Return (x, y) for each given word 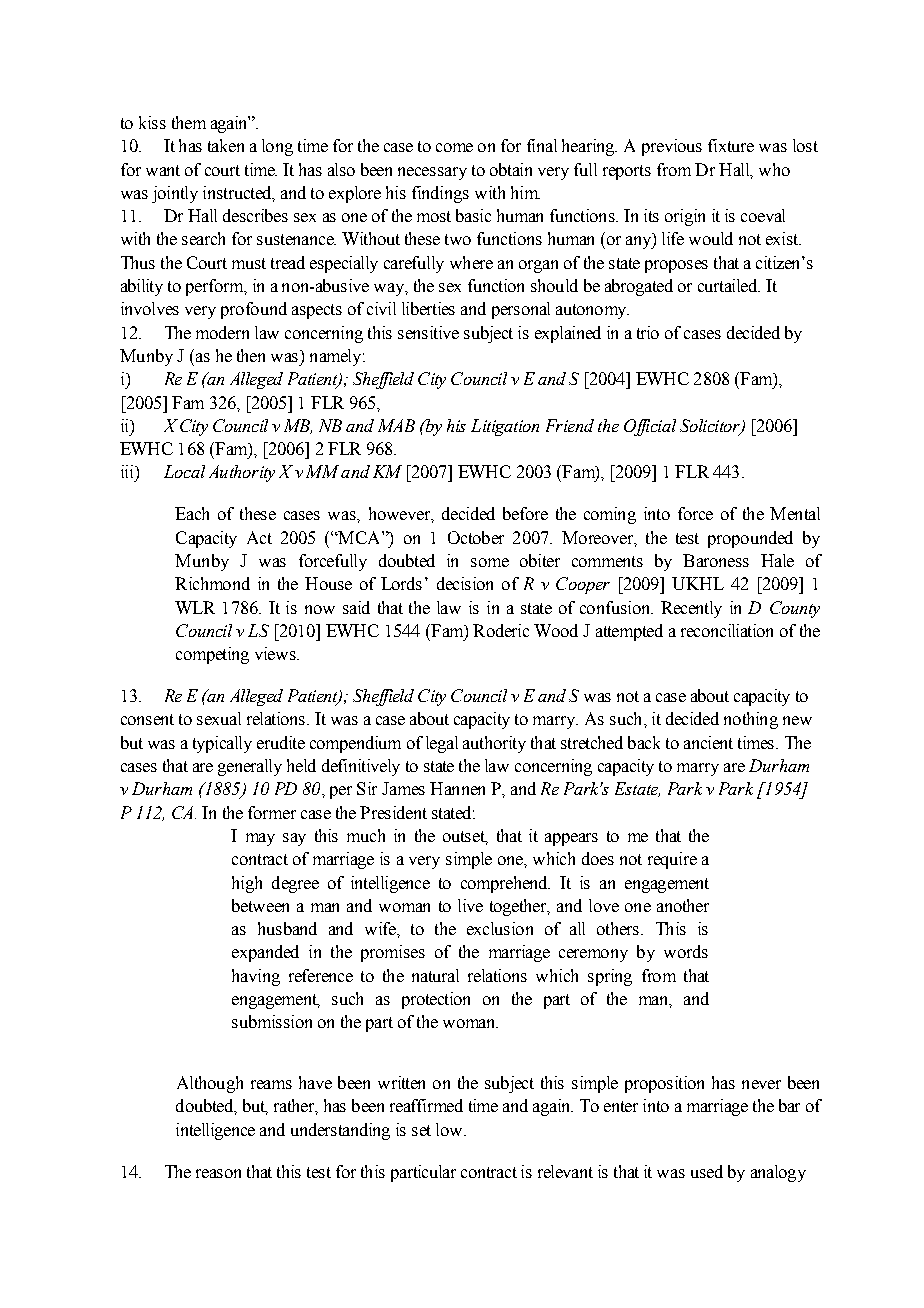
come (454, 147)
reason (218, 1173)
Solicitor (711, 427)
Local (184, 471)
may (260, 839)
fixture (731, 145)
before (525, 513)
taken (226, 145)
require (672, 860)
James (403, 788)
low (450, 1129)
